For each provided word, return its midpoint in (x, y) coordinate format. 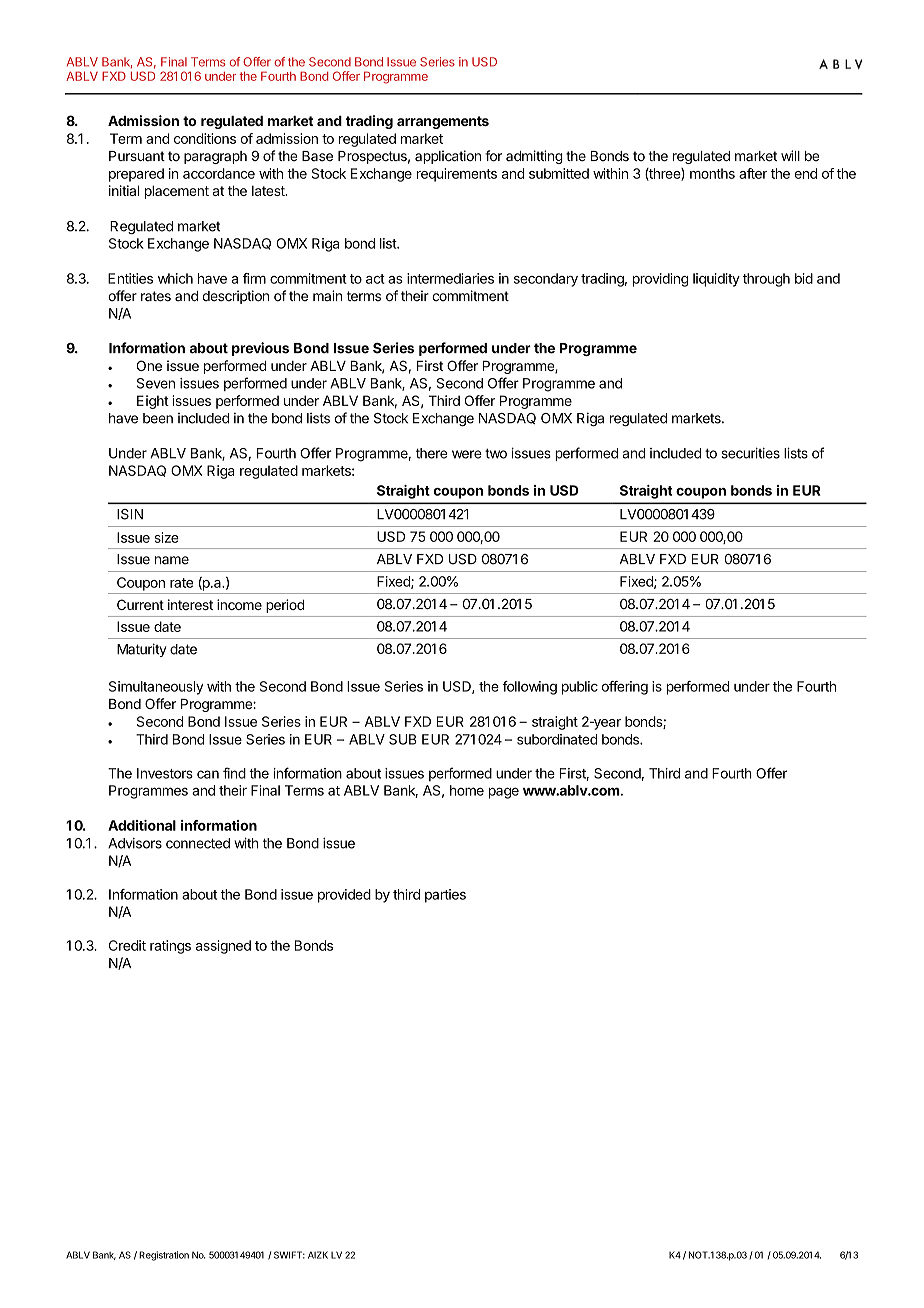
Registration (164, 1256)
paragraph (215, 157)
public (580, 688)
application (448, 157)
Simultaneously (156, 688)
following (529, 688)
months (712, 173)
